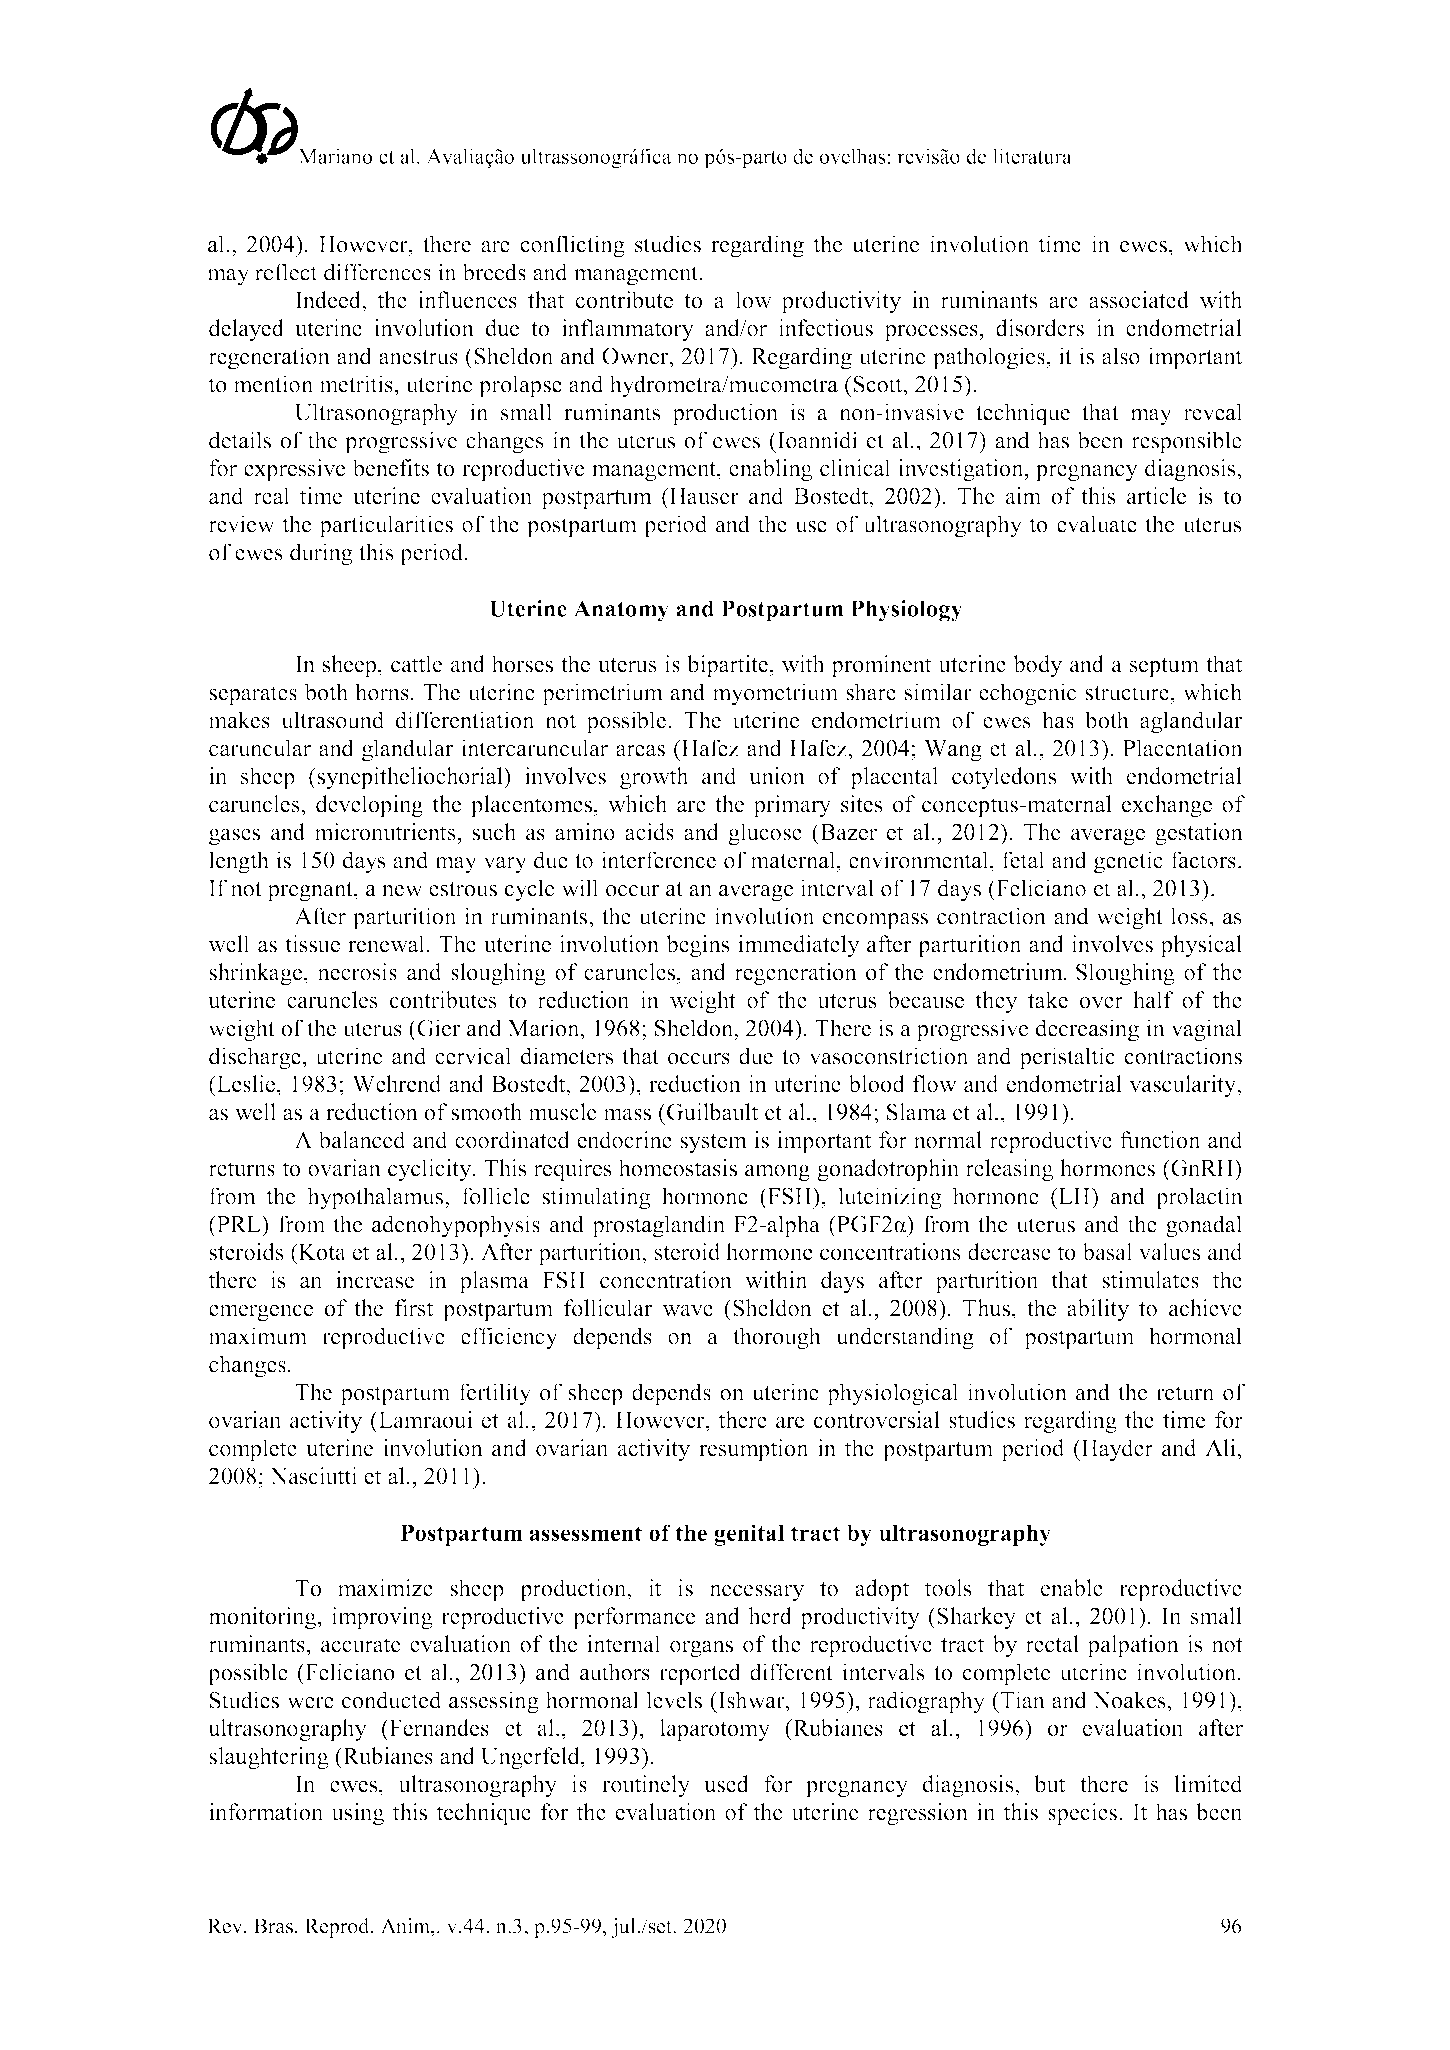  Describe the element at coordinates (335, 156) in the screenshot. I see `Mariano` at that location.
